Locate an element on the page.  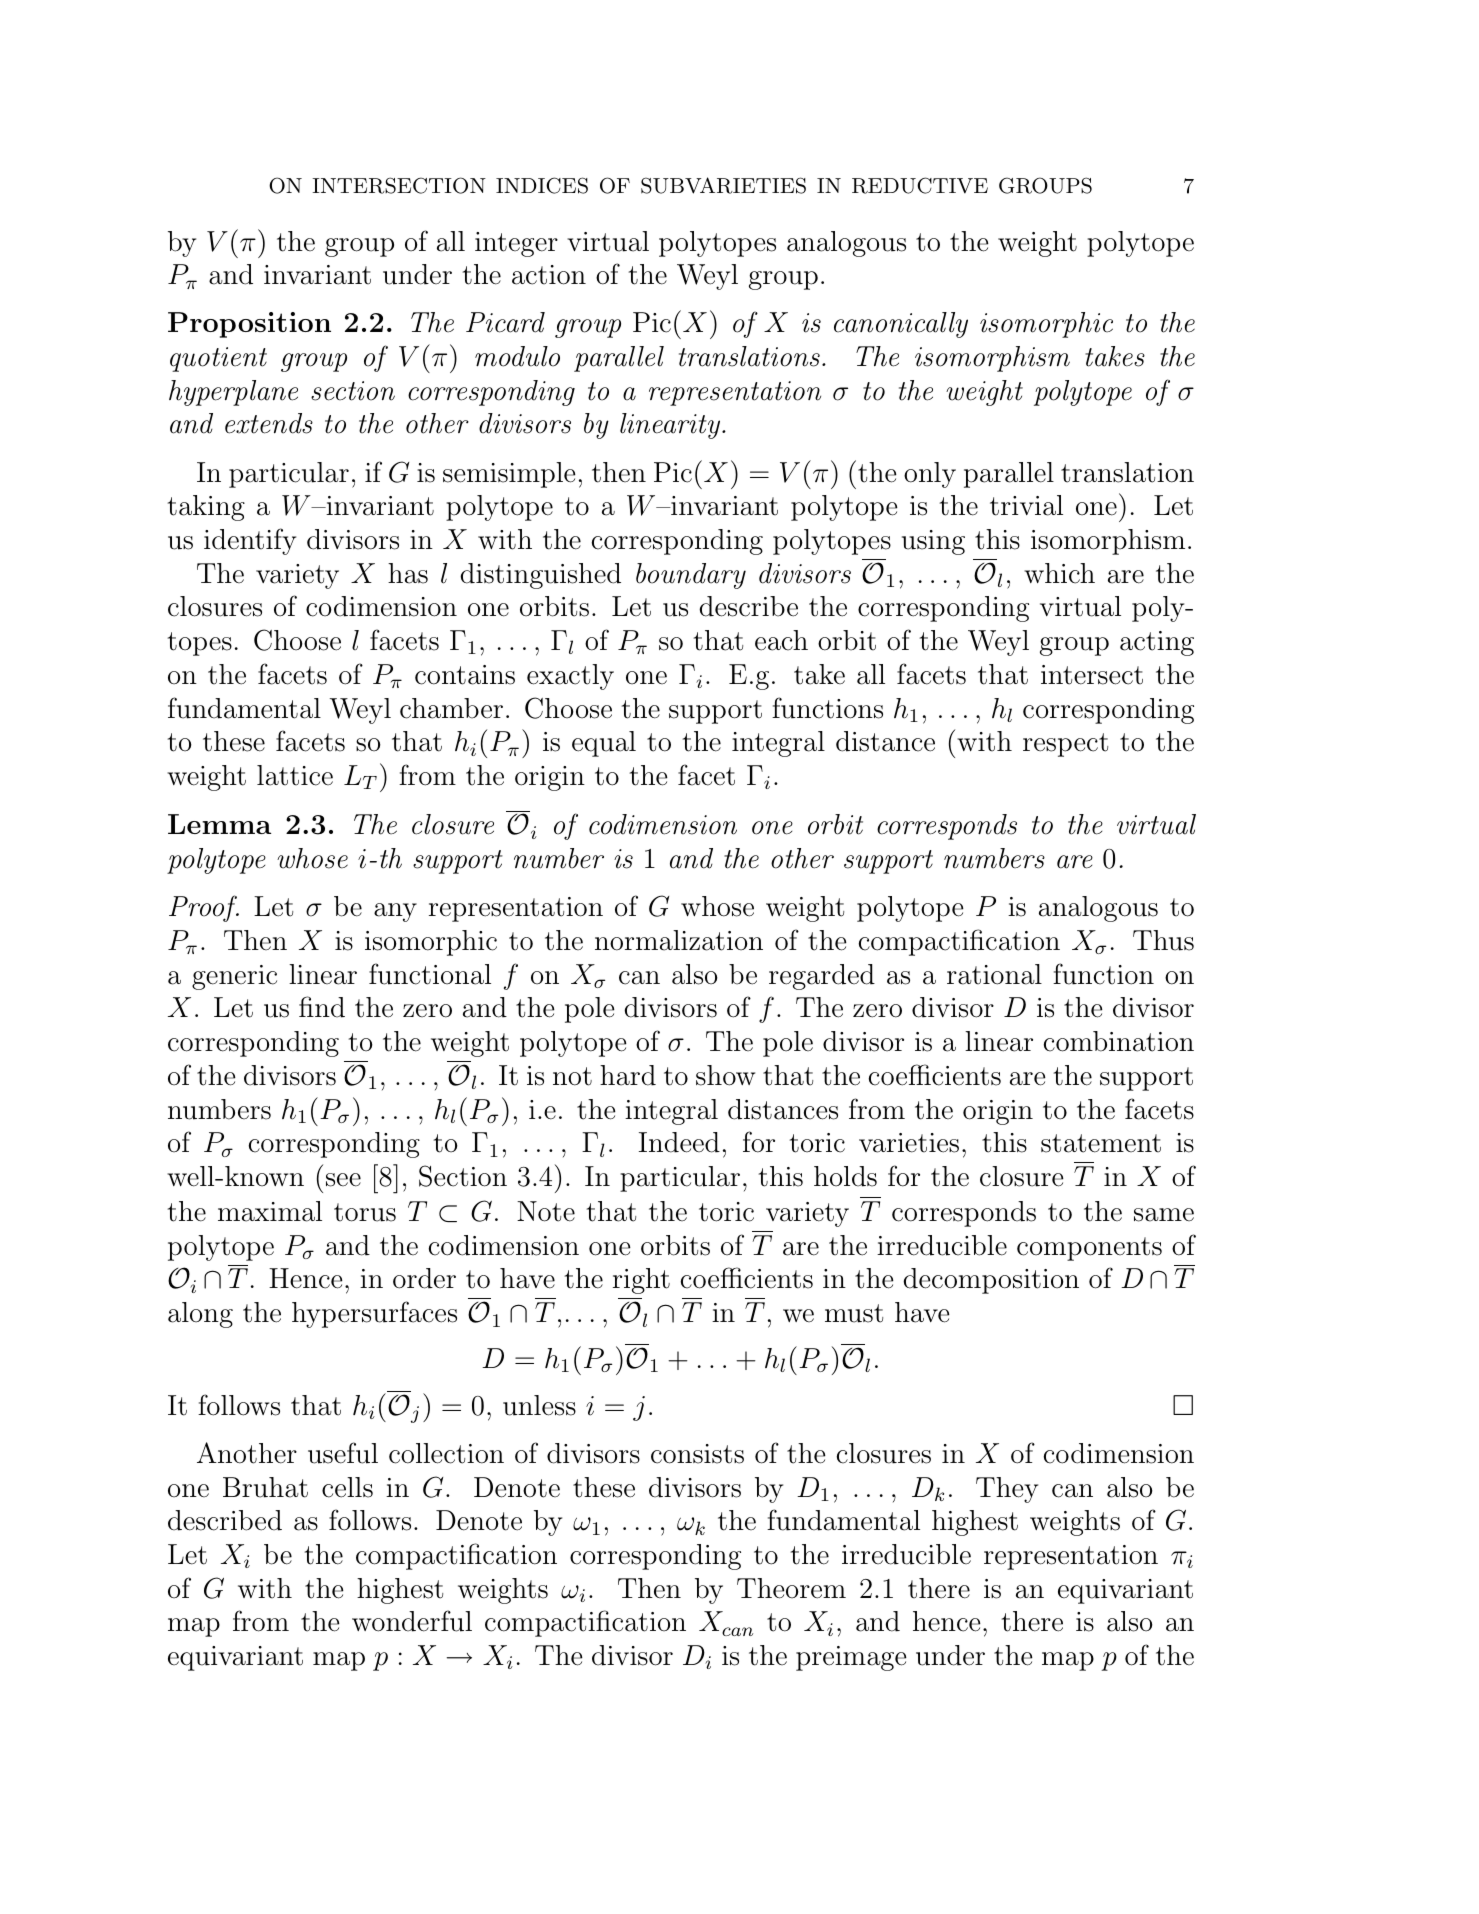
boundary is located at coordinates (691, 576).
